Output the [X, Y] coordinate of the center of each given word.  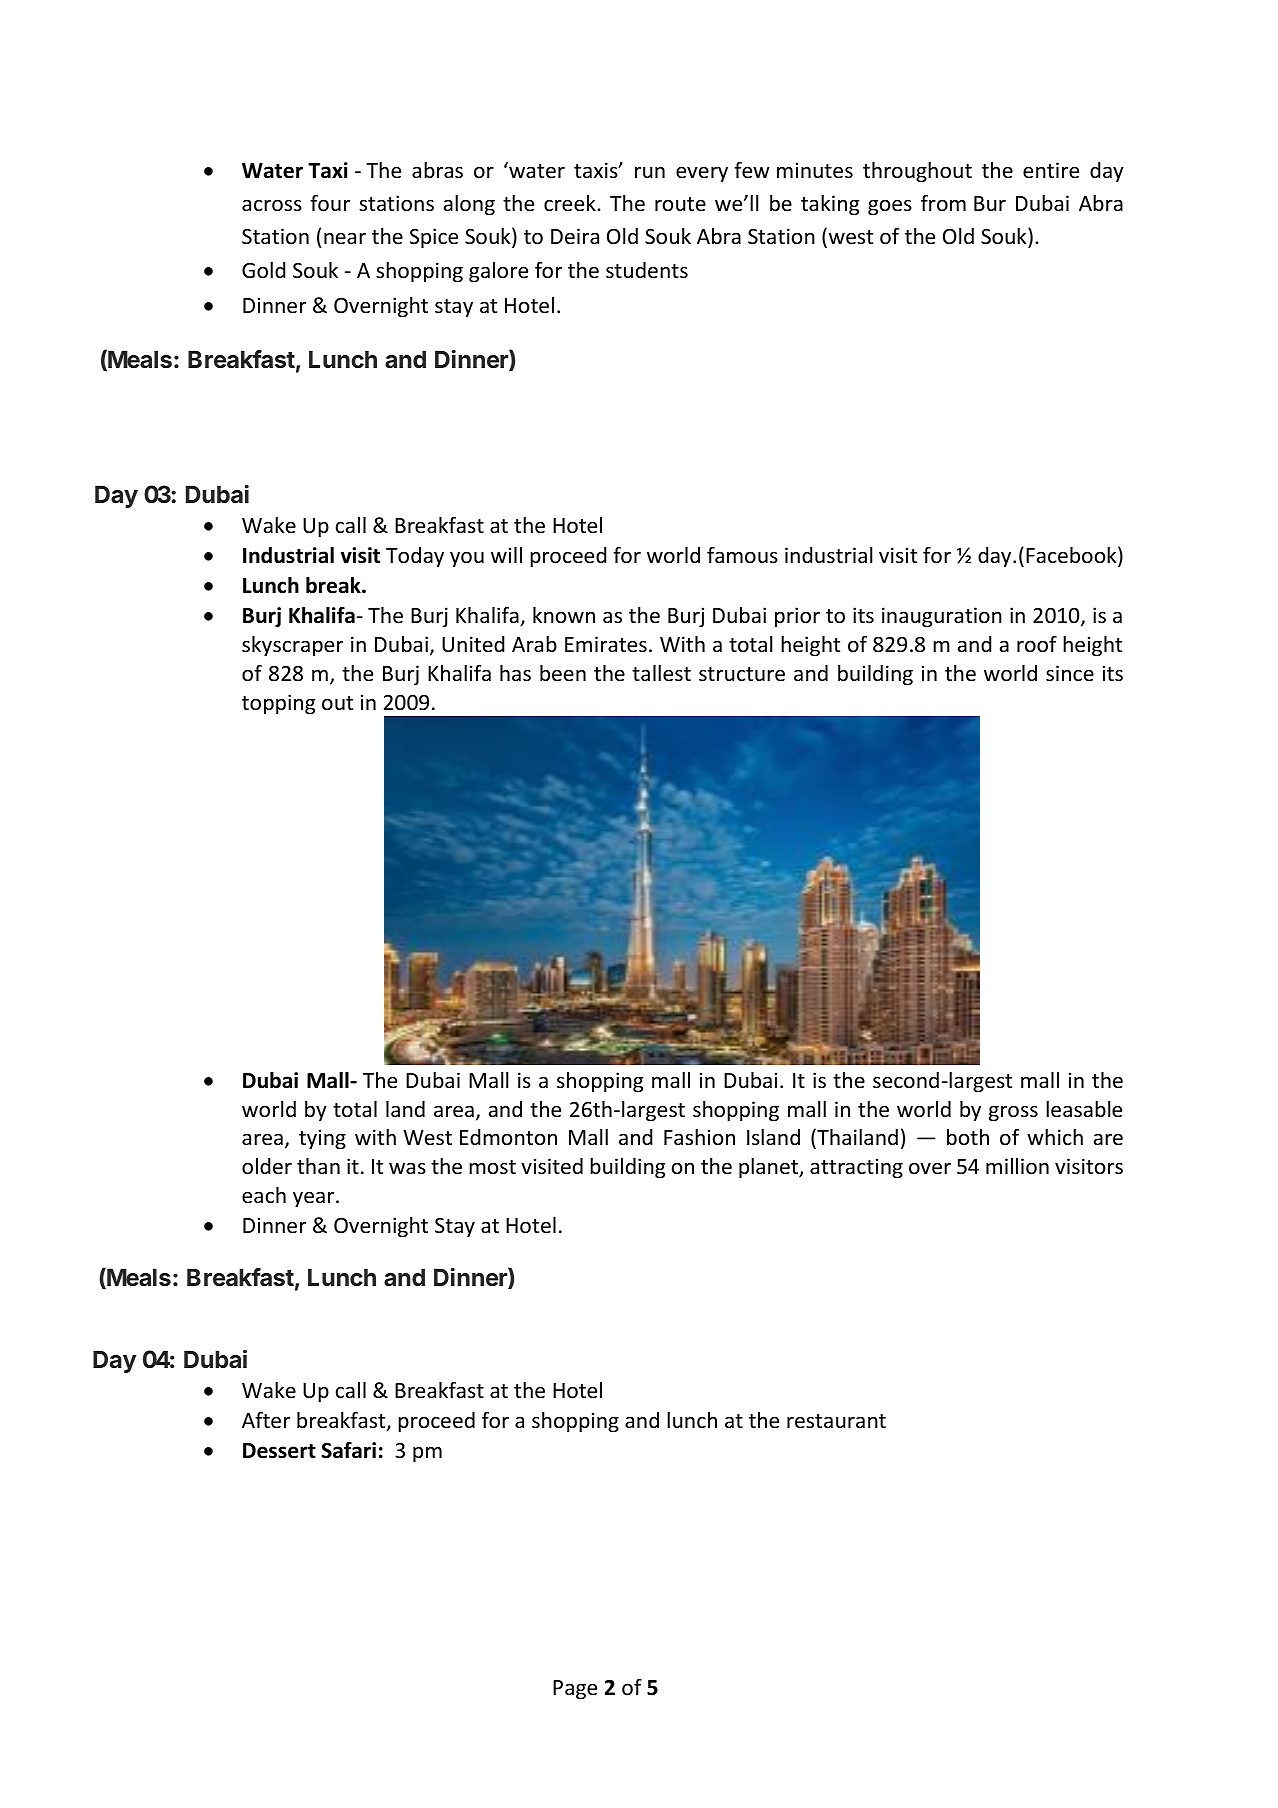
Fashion [699, 1137]
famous [742, 555]
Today [415, 557]
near [345, 238]
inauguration [942, 617]
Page [575, 1690]
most [492, 1167]
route [680, 204]
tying [322, 1139]
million [1017, 1166]
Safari [348, 1450]
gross [1013, 1113]
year [315, 1199]
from [943, 203]
